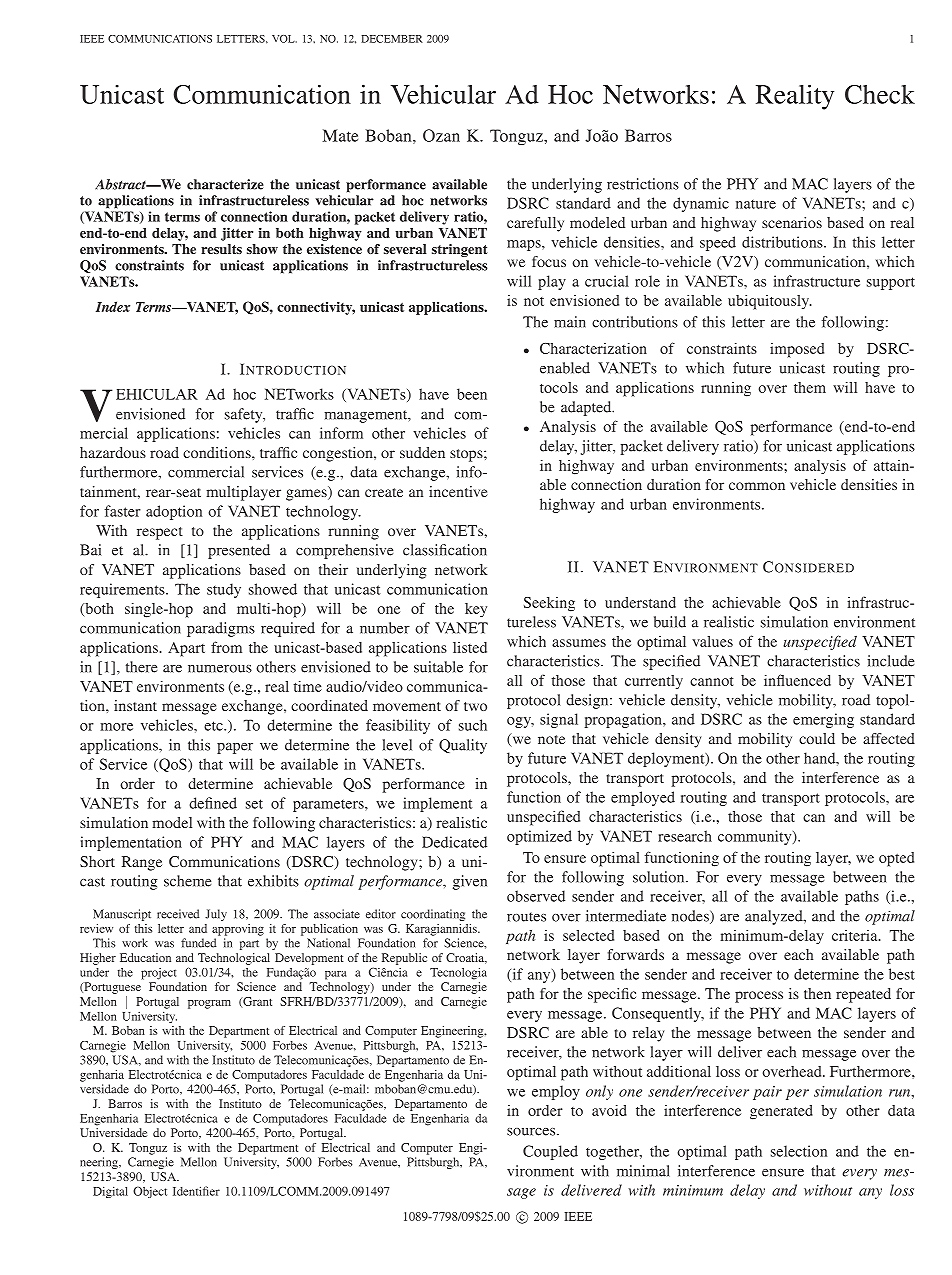  Describe the element at coordinates (810, 387) in the page. I see `them` at that location.
